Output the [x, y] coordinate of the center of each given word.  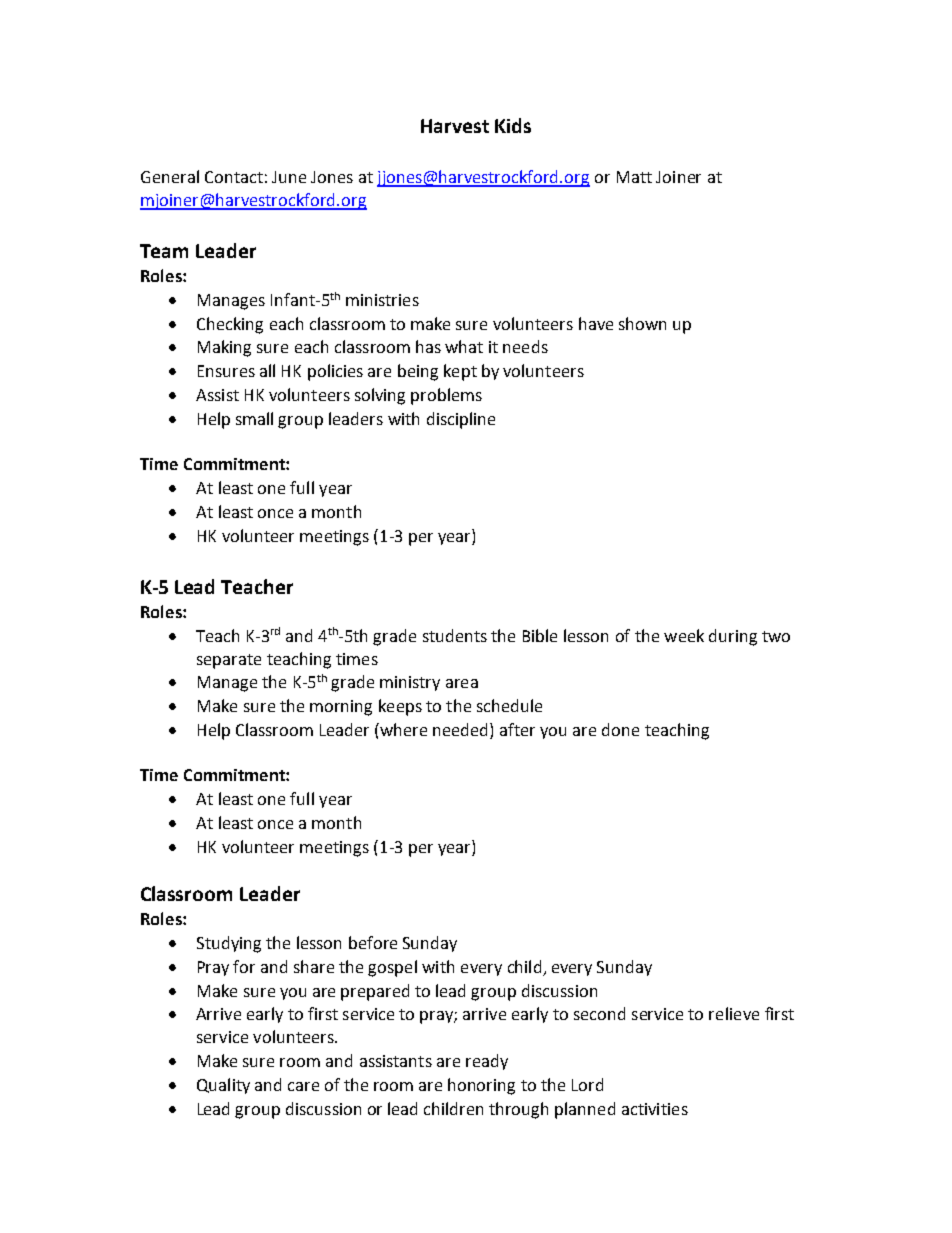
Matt [634, 177]
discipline [461, 420]
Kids [513, 125]
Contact [234, 177]
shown [642, 323]
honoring [481, 1086]
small [254, 418]
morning [341, 708]
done [620, 729]
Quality [223, 1086]
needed [462, 731]
